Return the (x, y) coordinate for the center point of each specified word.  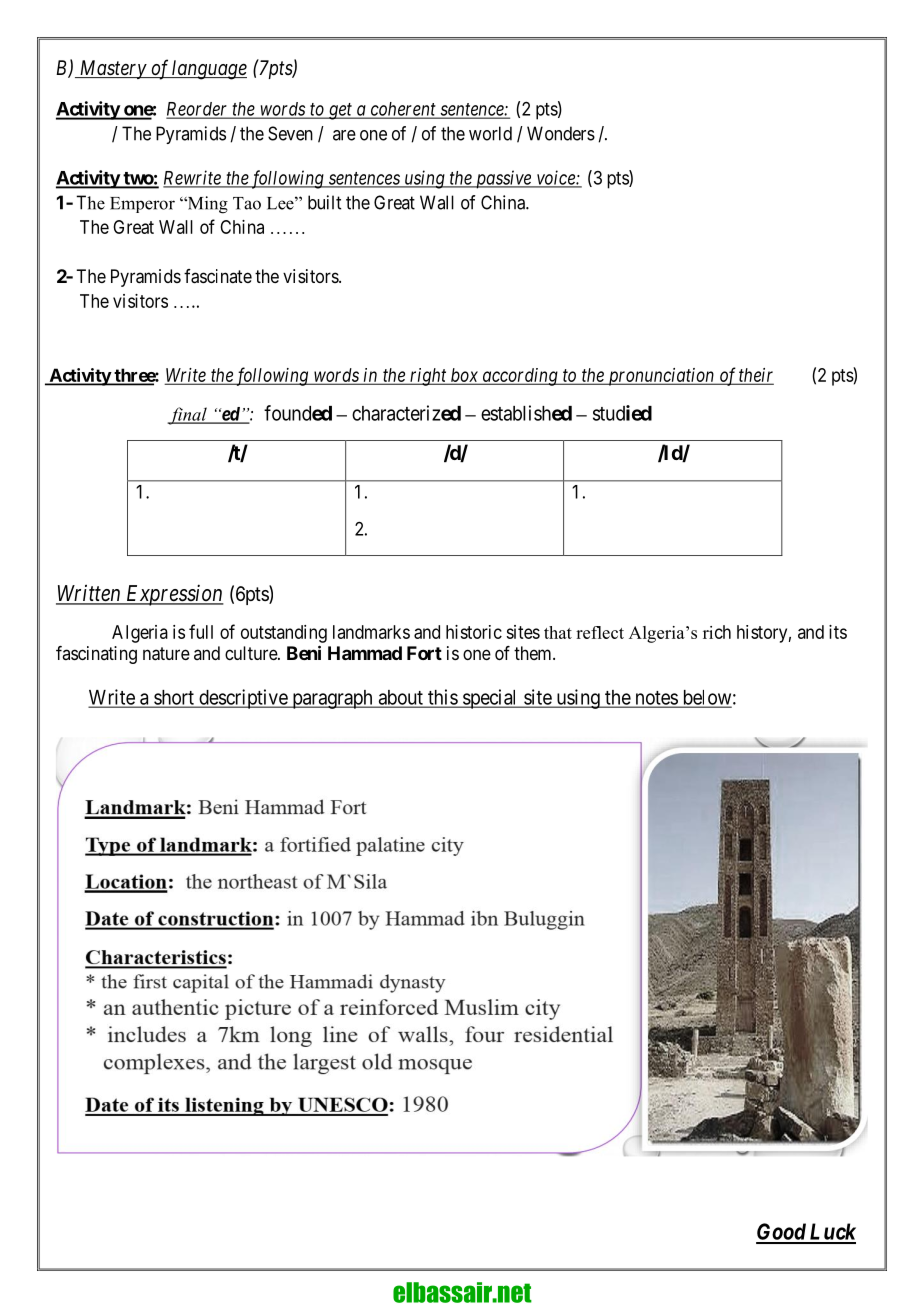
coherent (403, 110)
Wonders (561, 133)
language (209, 70)
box (464, 376)
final (188, 416)
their (756, 376)
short (174, 698)
